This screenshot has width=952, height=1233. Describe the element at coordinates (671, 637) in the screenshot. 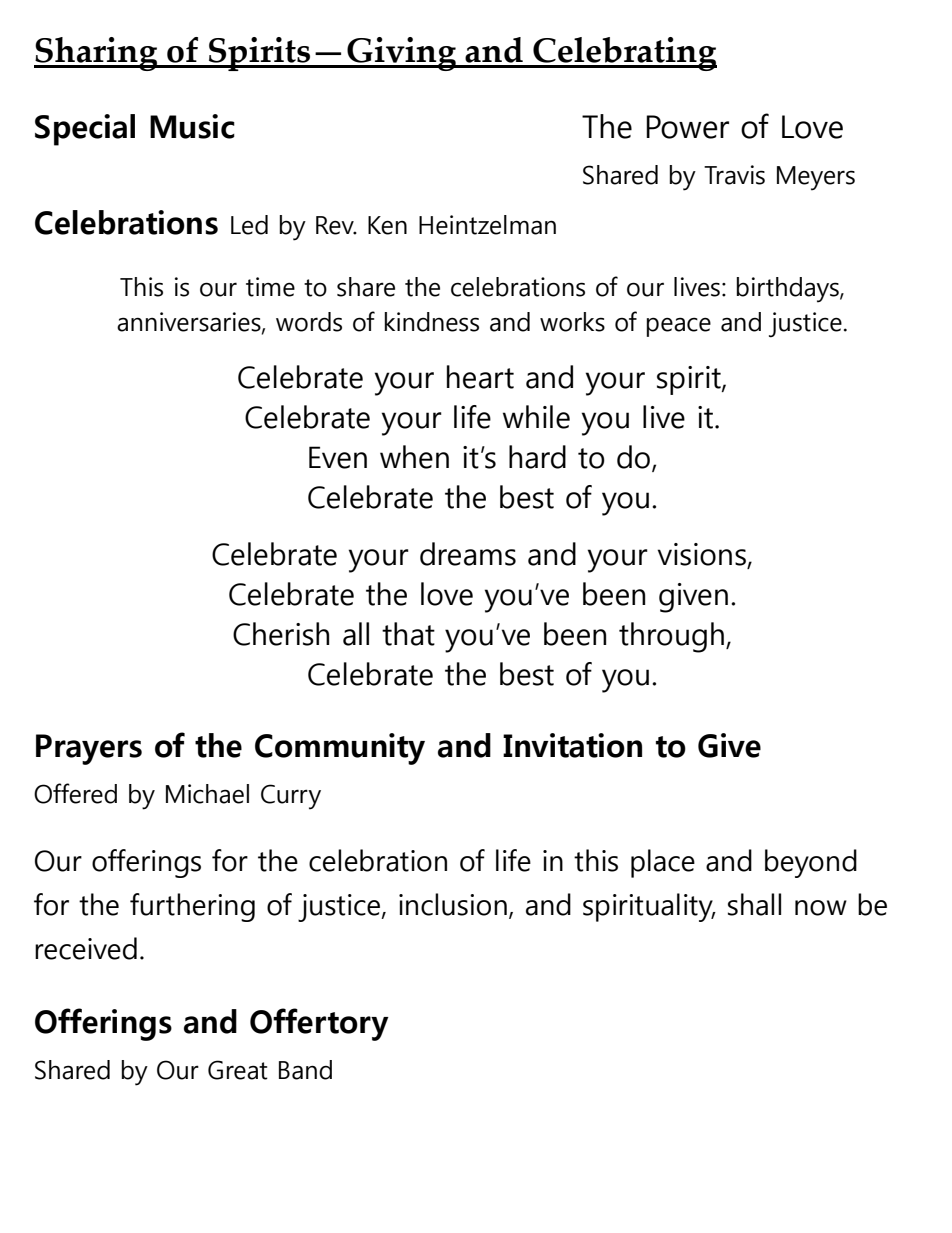

I see `through` at that location.
